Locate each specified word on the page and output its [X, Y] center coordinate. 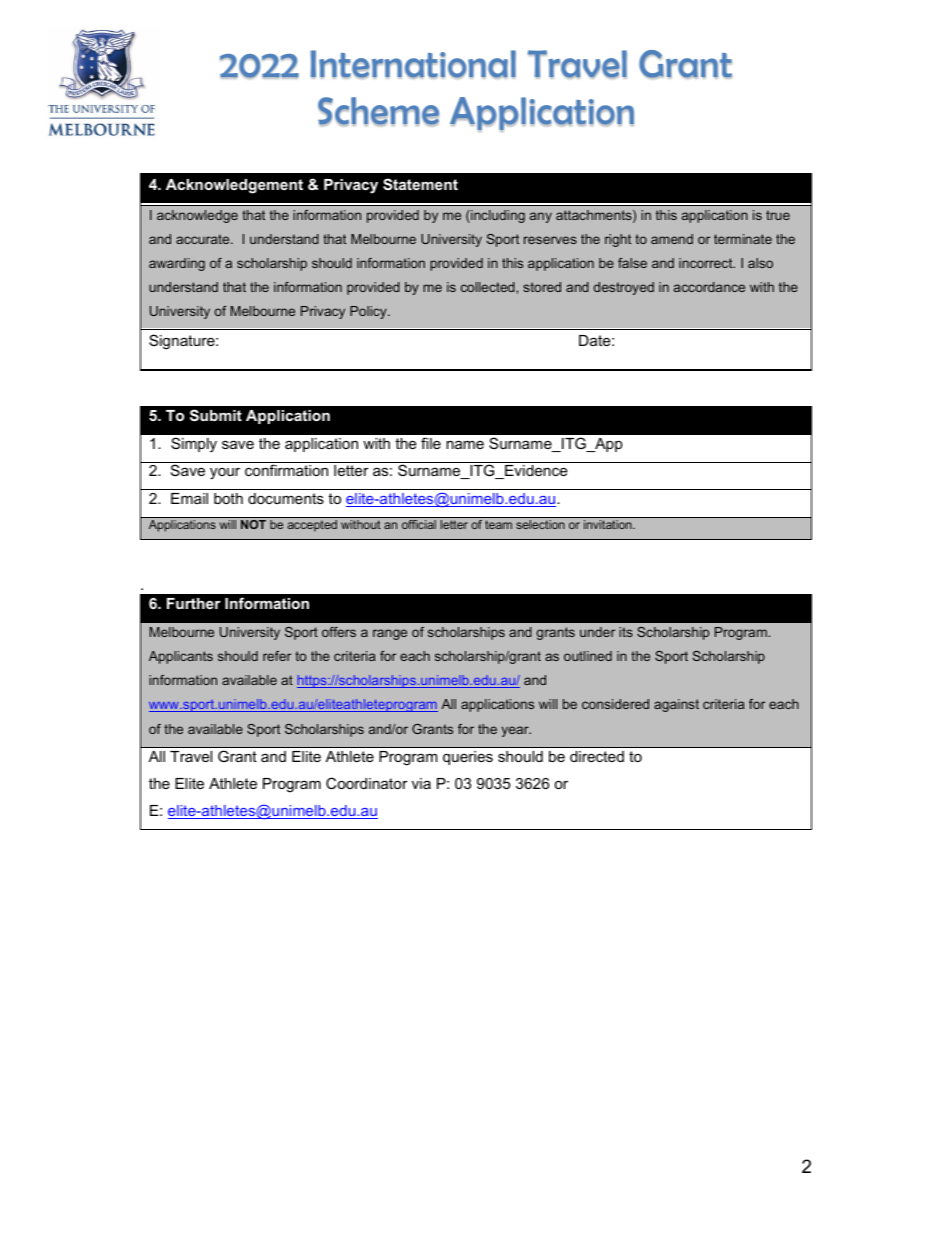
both [228, 498]
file [431, 443]
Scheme [378, 111]
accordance [709, 287]
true [778, 215]
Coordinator [367, 783]
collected [489, 287]
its [626, 632]
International [413, 64]
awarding [177, 264]
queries [468, 758]
